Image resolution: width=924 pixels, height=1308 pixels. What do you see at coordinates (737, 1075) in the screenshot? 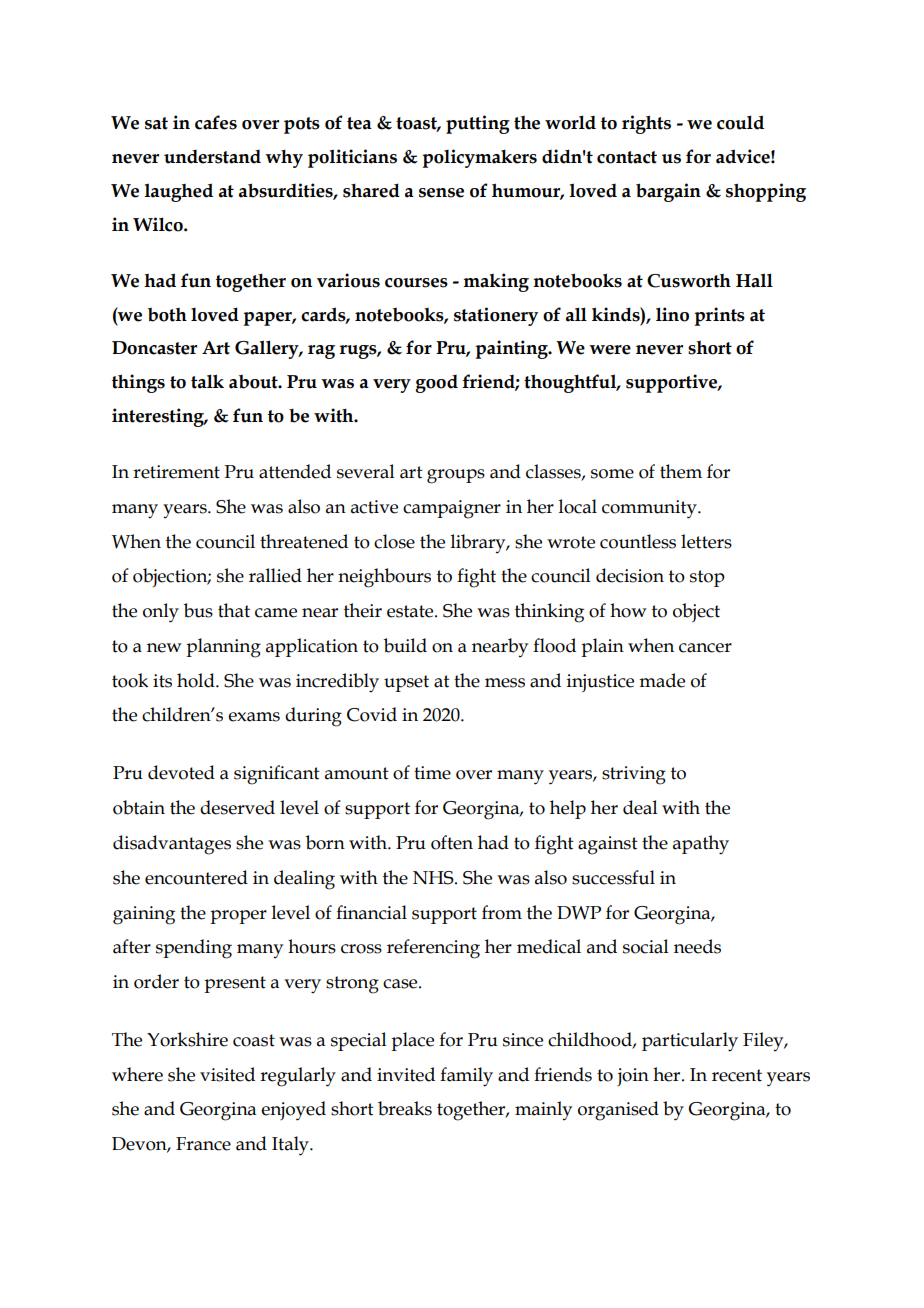
I see `recent` at bounding box center [737, 1075].
